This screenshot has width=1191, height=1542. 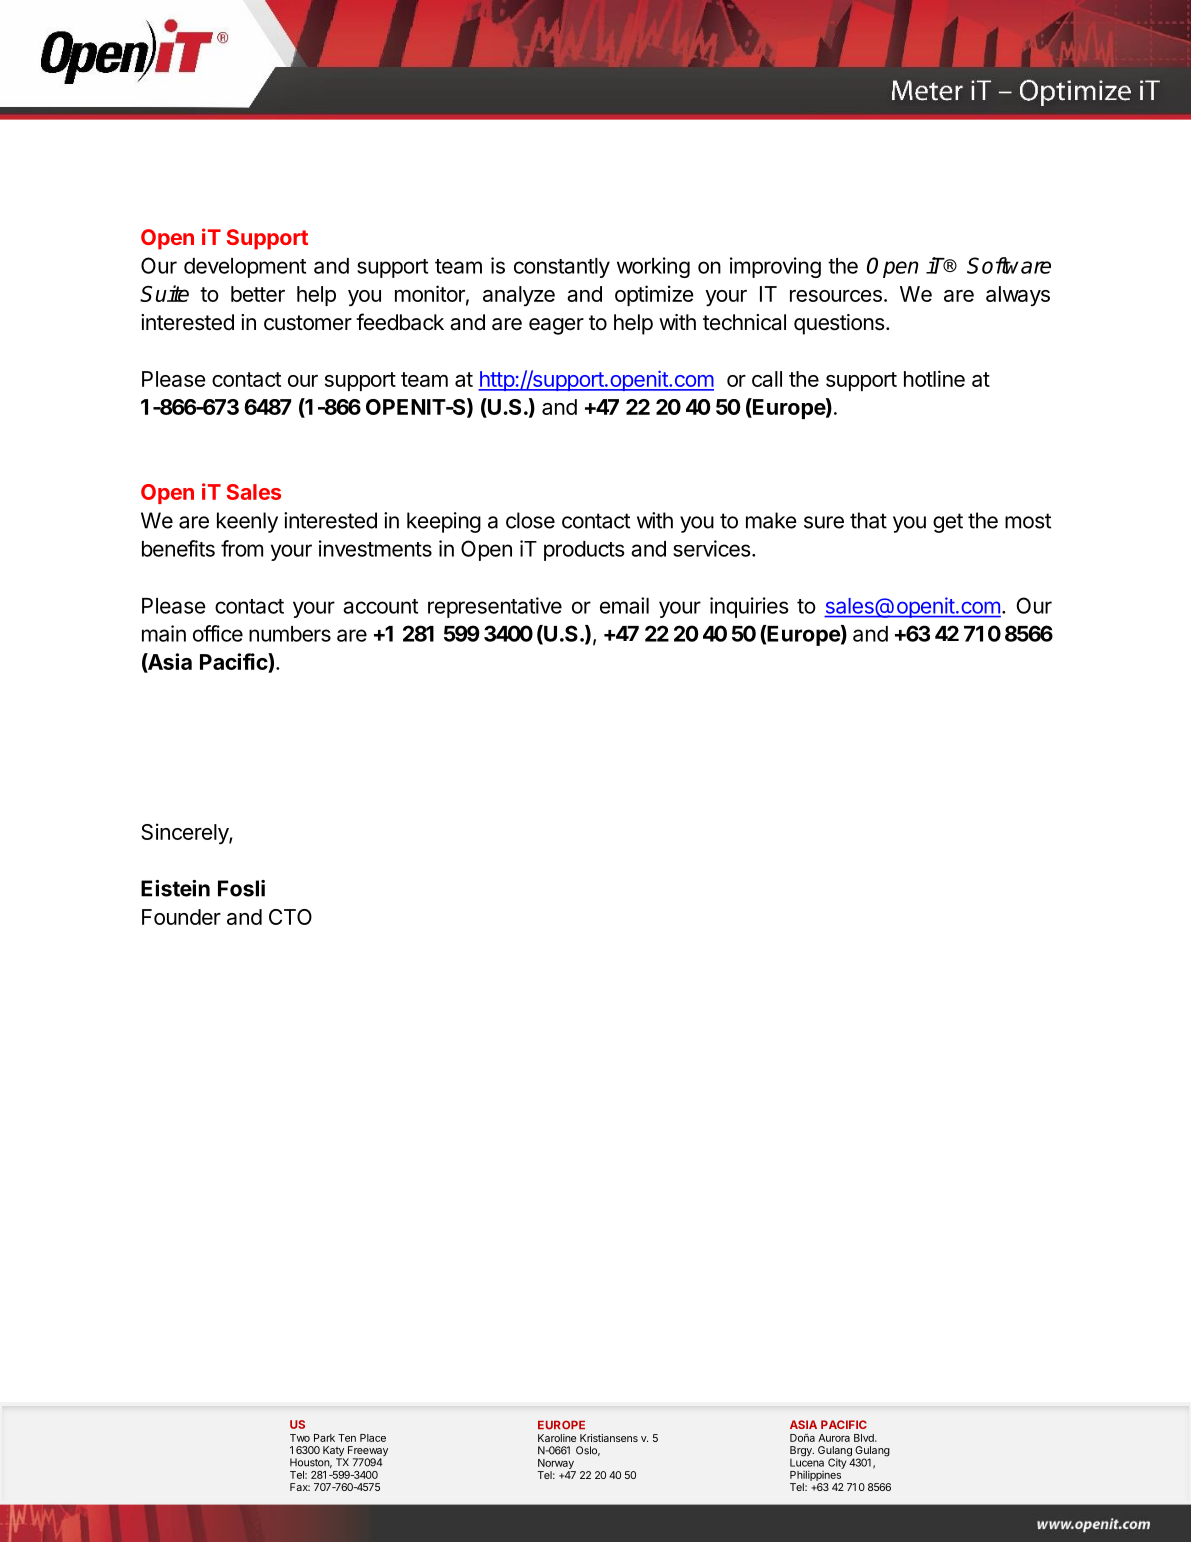 What do you see at coordinates (834, 1438) in the screenshot?
I see `Aurora` at bounding box center [834, 1438].
